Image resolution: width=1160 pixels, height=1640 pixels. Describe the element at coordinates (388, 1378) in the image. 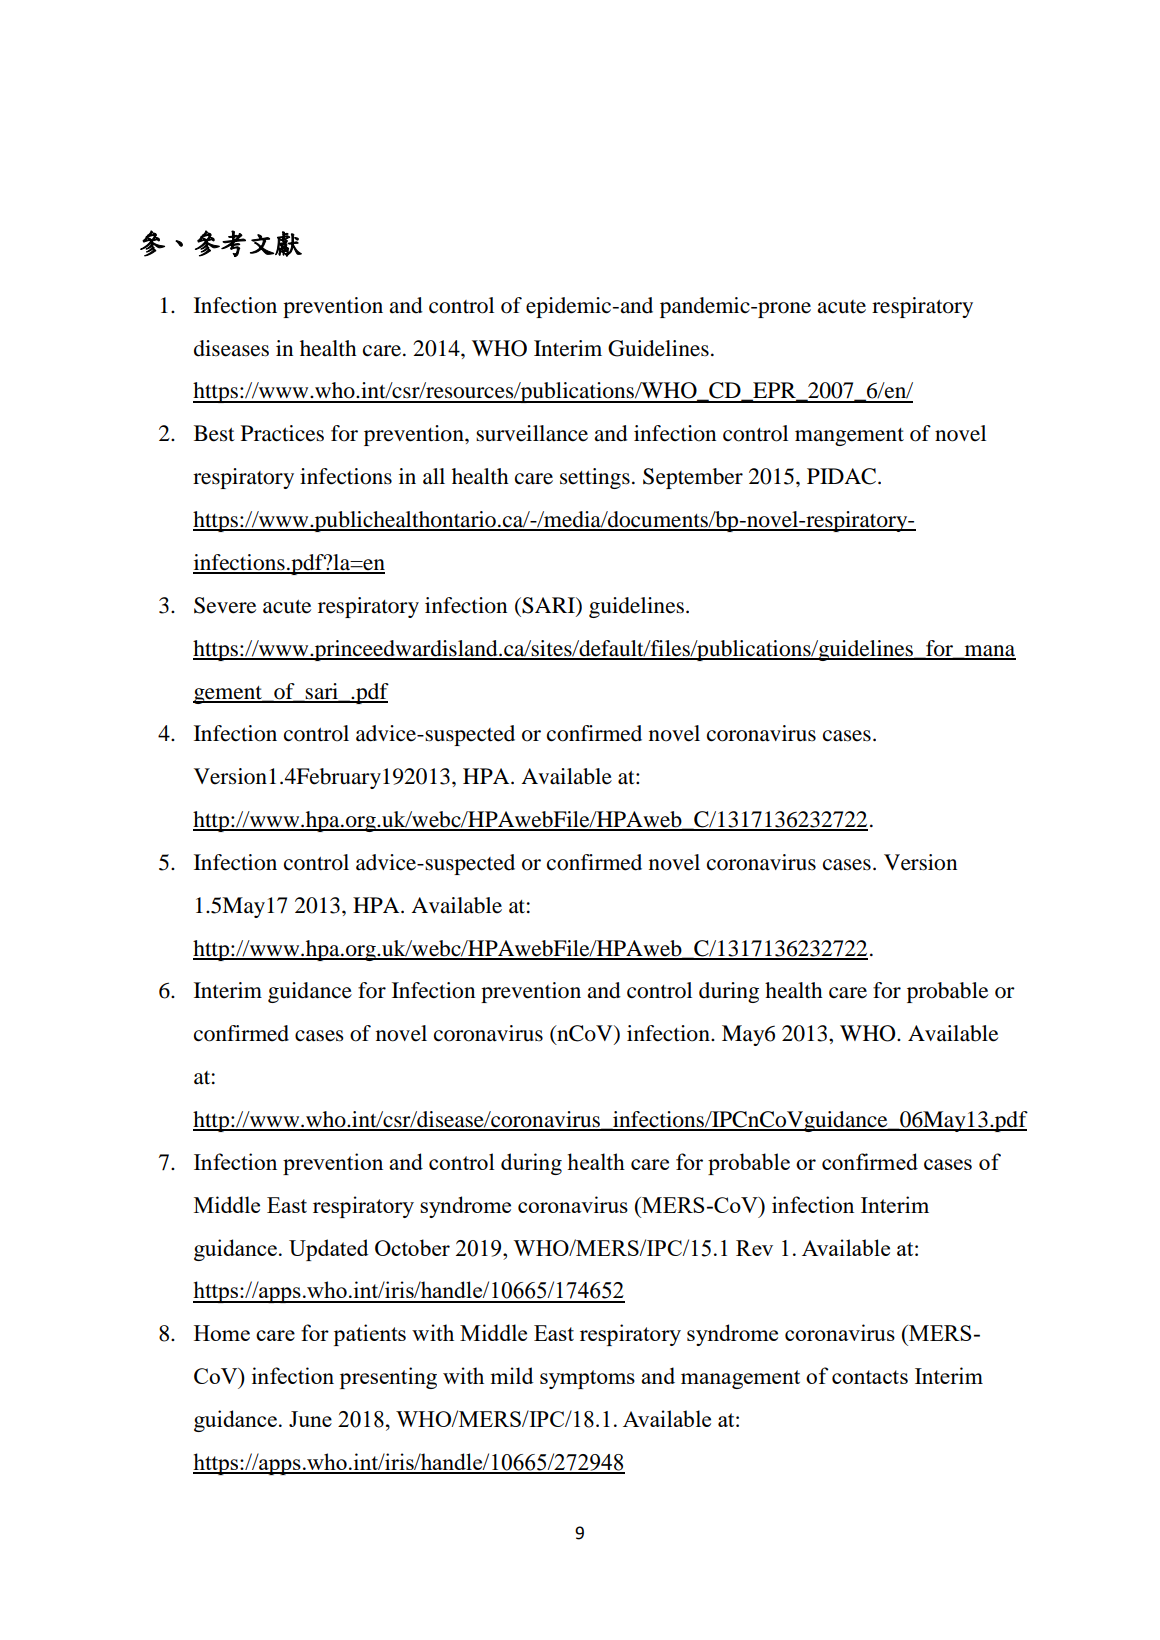

I see `presenting` at that location.
